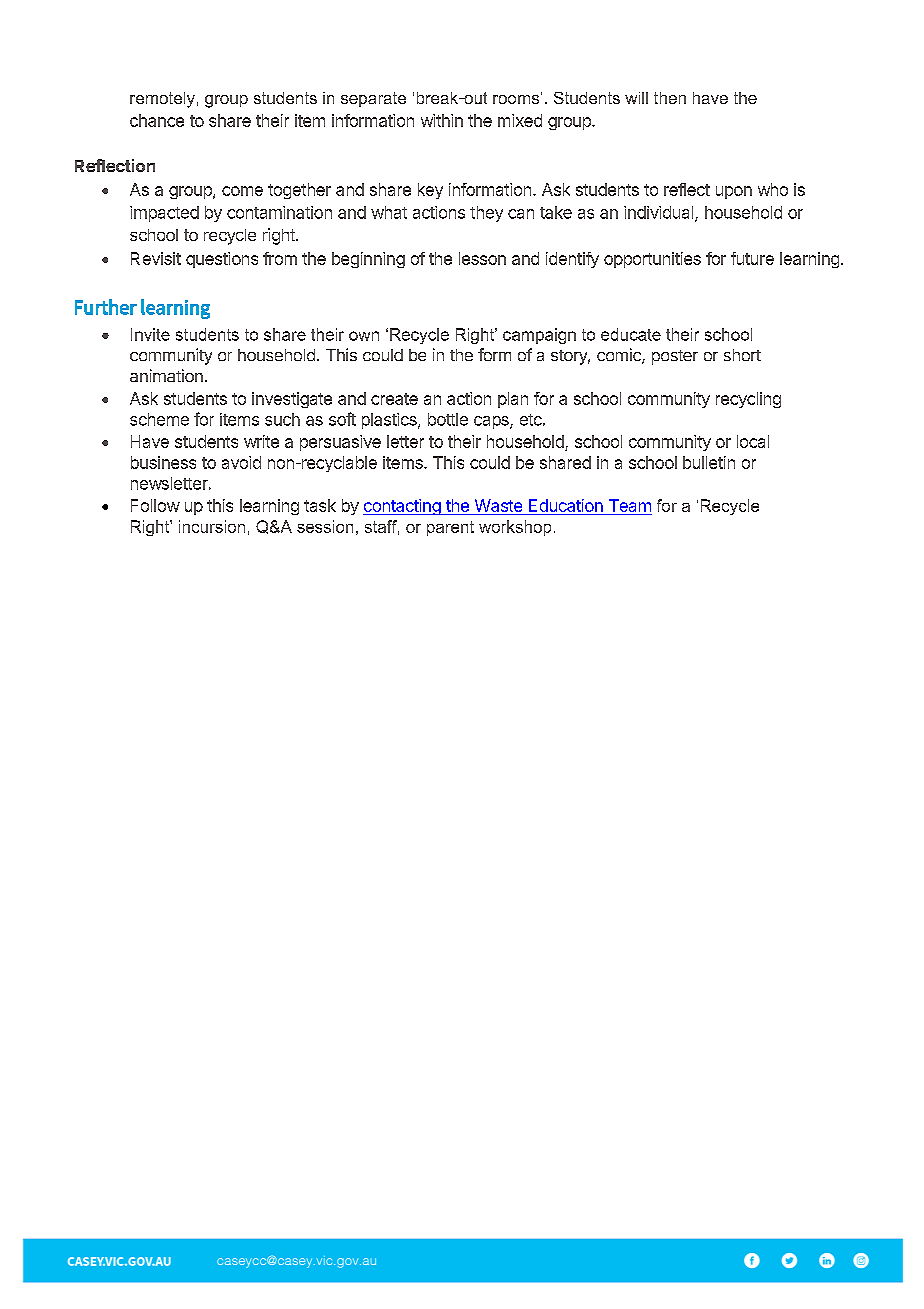 The height and width of the screenshot is (1309, 924). What do you see at coordinates (670, 98) in the screenshot?
I see `then` at bounding box center [670, 98].
